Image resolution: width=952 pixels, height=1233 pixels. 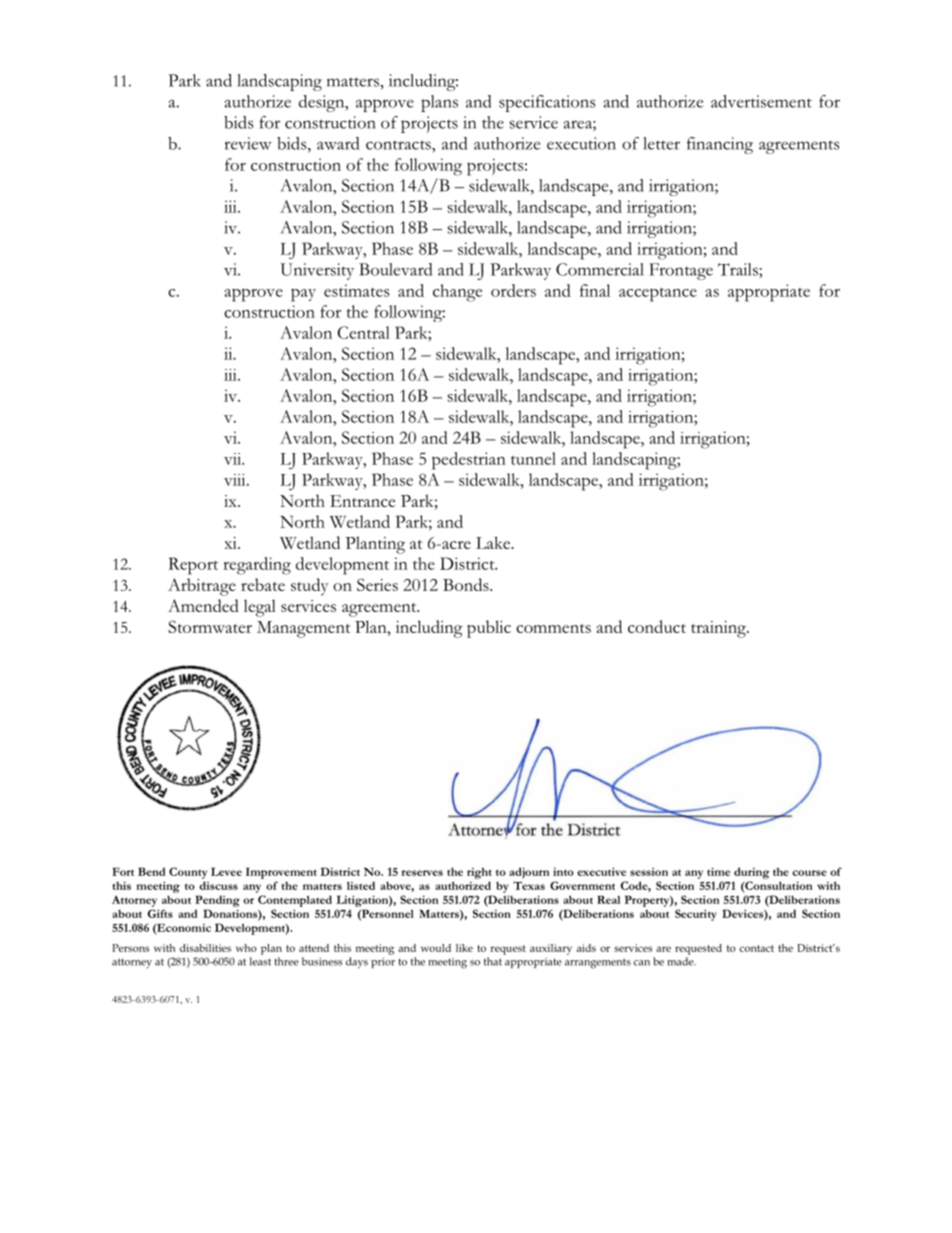 I want to click on acceptance, so click(x=658, y=294).
